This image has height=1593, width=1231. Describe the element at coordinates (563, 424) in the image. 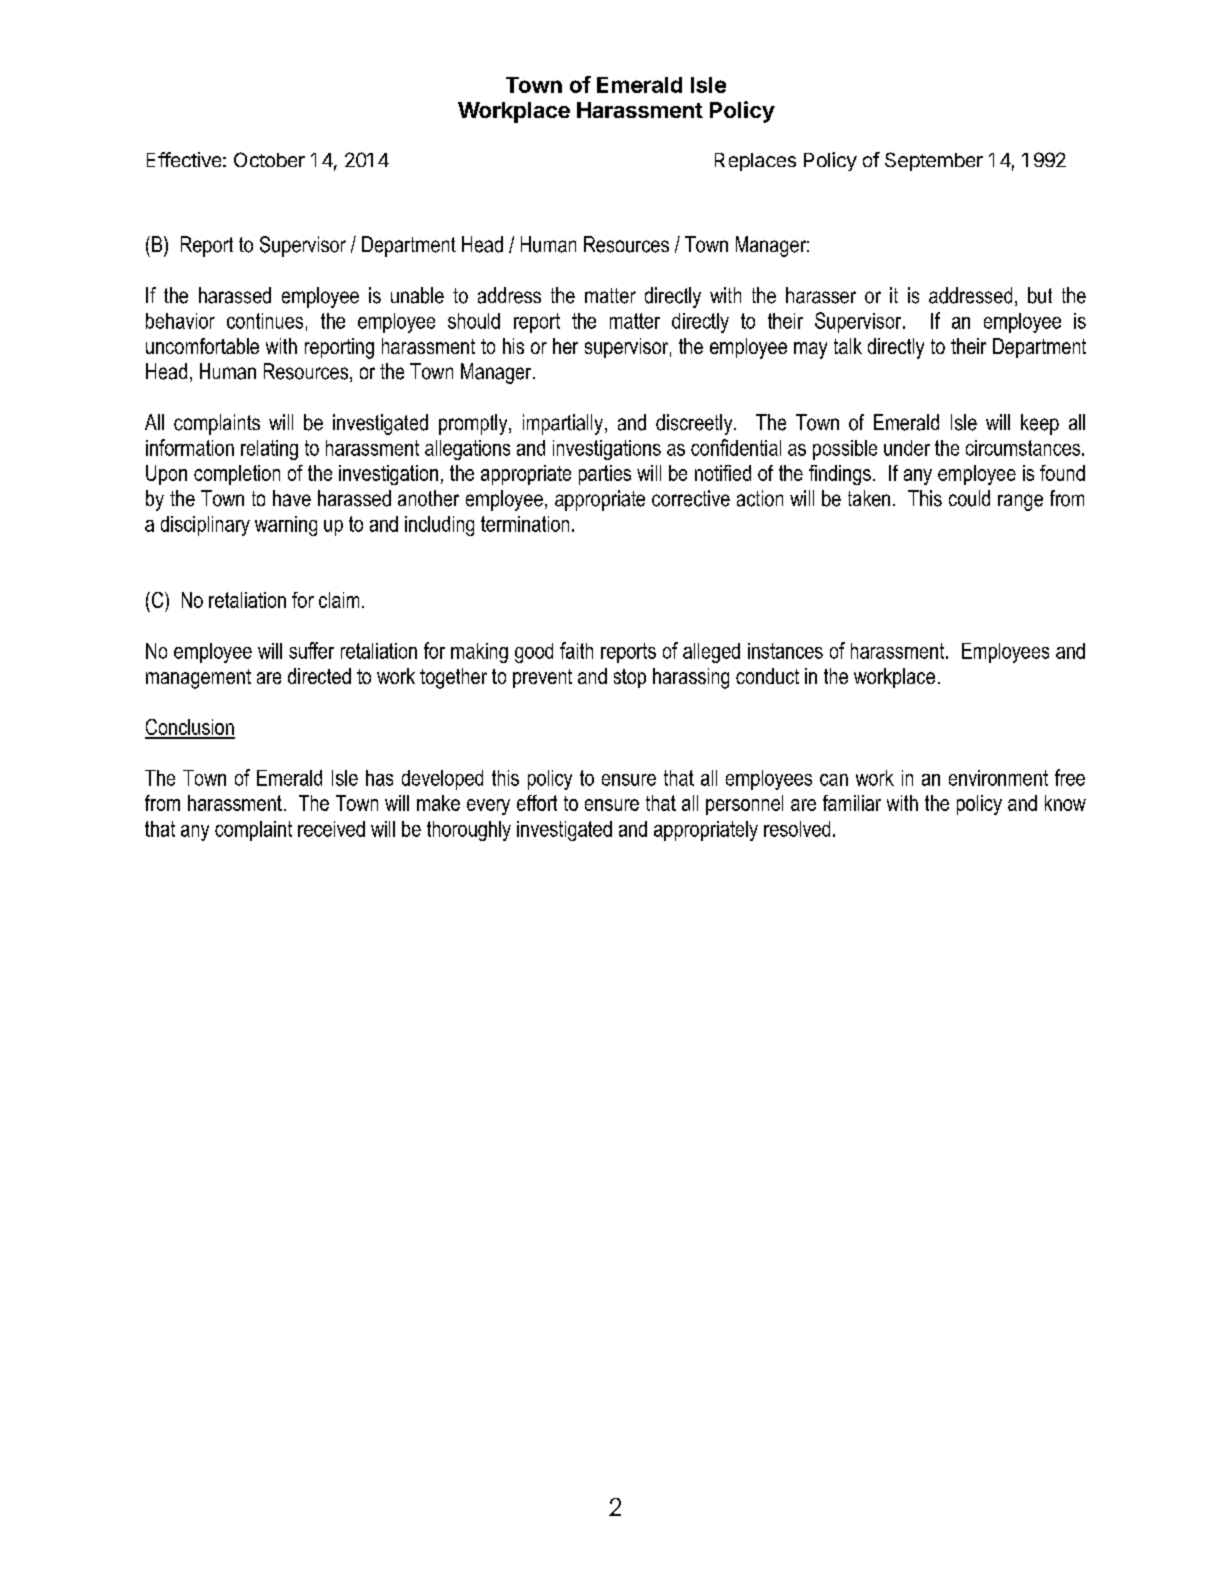

I see `impartially` at that location.
